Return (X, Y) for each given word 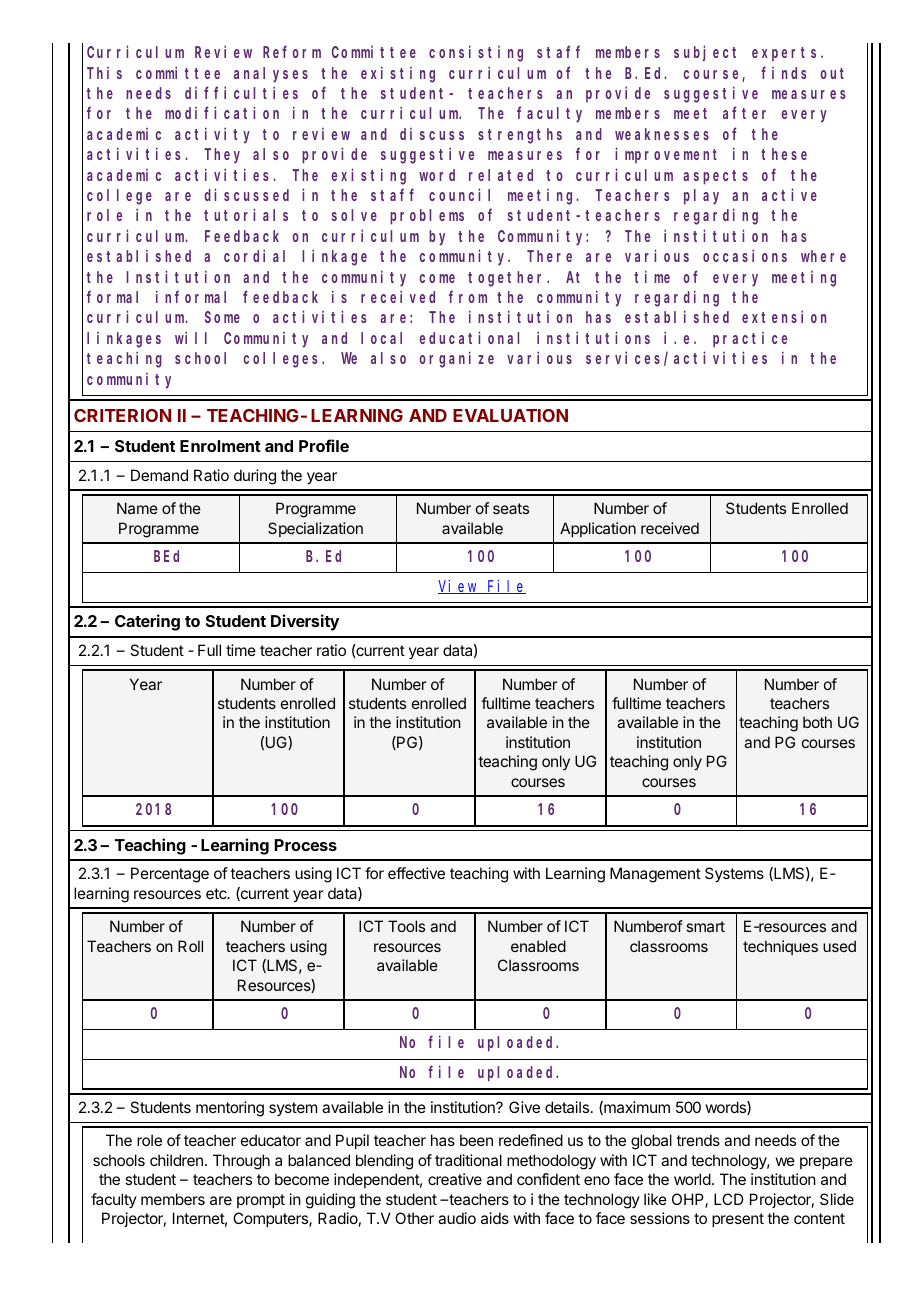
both (817, 722)
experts (787, 54)
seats (511, 508)
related (501, 175)
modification (222, 113)
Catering (147, 622)
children (176, 1160)
